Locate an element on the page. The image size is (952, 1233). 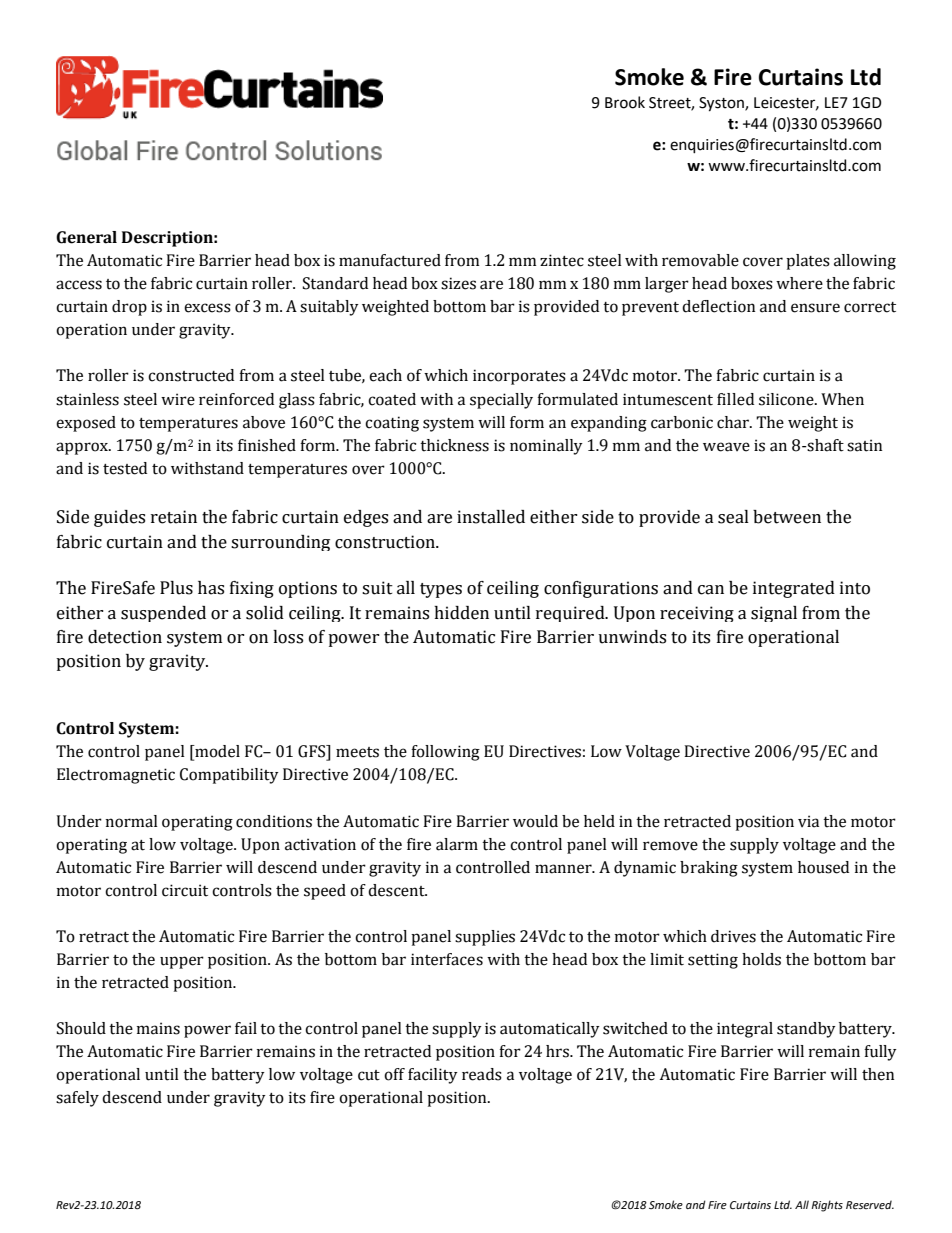
safely is located at coordinates (77, 1099).
